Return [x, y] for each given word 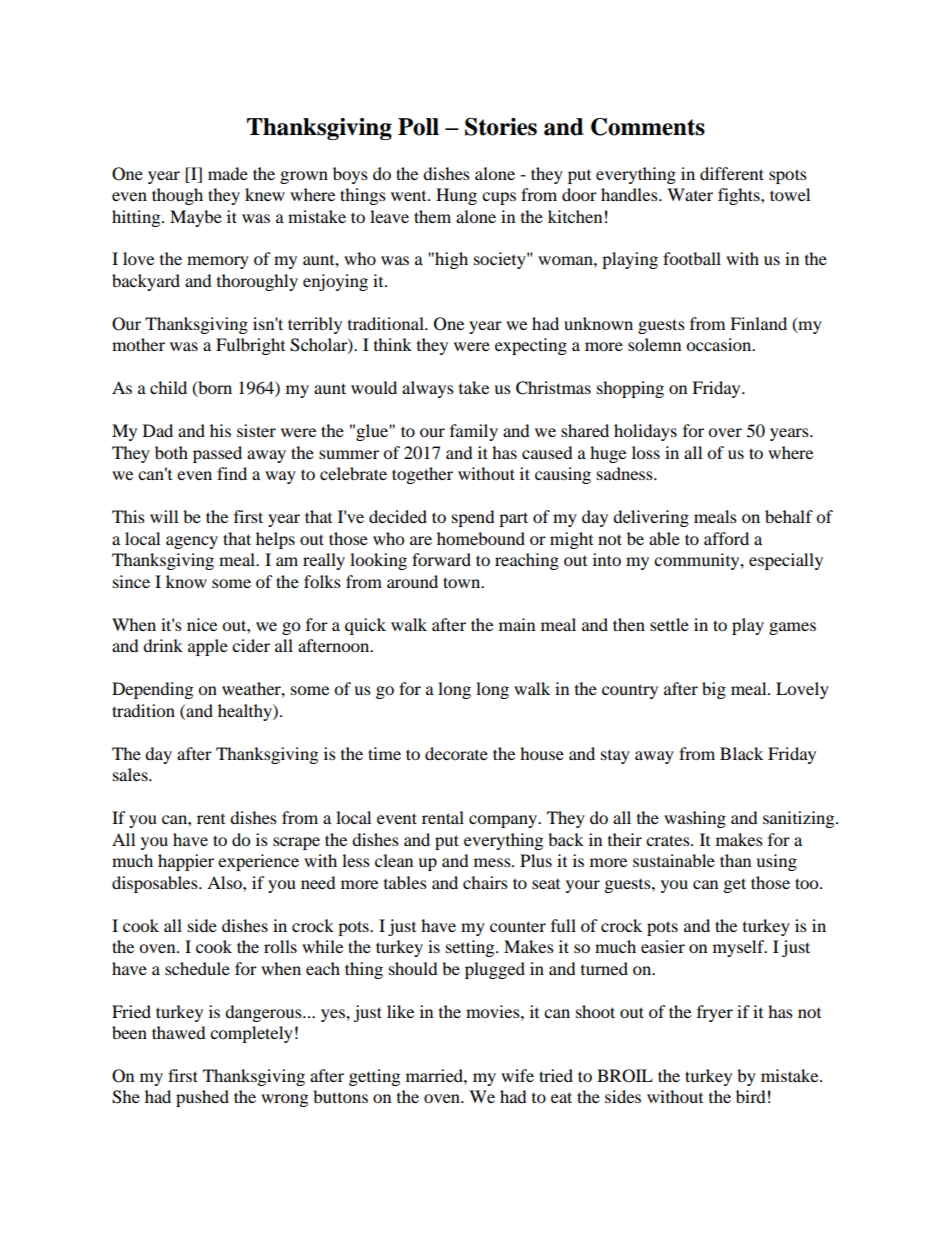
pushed [202, 1098]
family [474, 432]
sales [131, 774]
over [725, 432]
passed [217, 454]
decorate [456, 753]
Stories [501, 127]
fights [740, 196]
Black [741, 753]
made [228, 173]
